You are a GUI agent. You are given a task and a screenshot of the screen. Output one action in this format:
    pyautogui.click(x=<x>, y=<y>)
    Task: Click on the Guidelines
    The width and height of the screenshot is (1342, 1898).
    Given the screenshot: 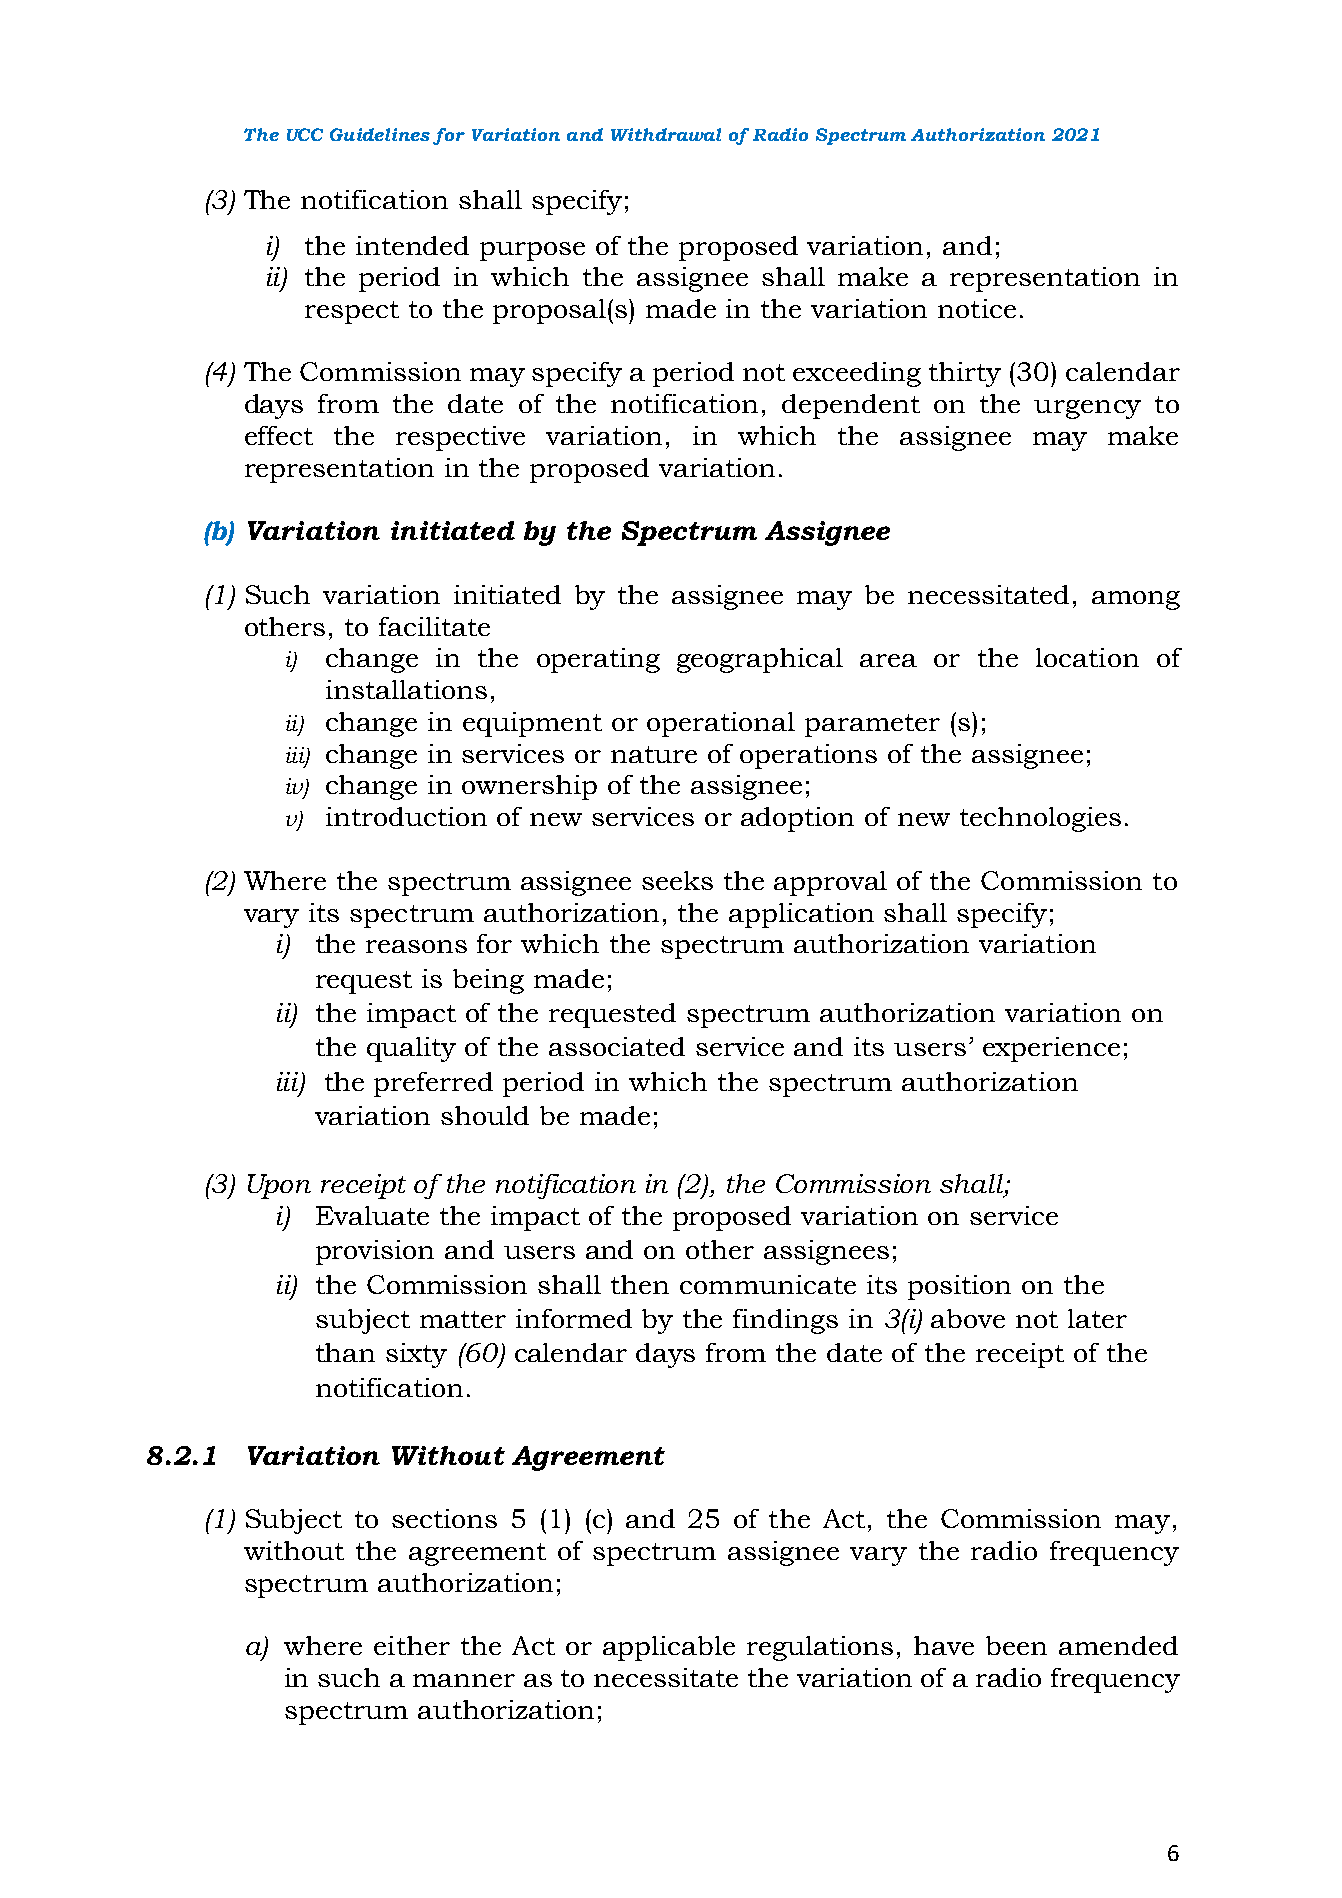 What is the action you would take?
    pyautogui.click(x=380, y=134)
